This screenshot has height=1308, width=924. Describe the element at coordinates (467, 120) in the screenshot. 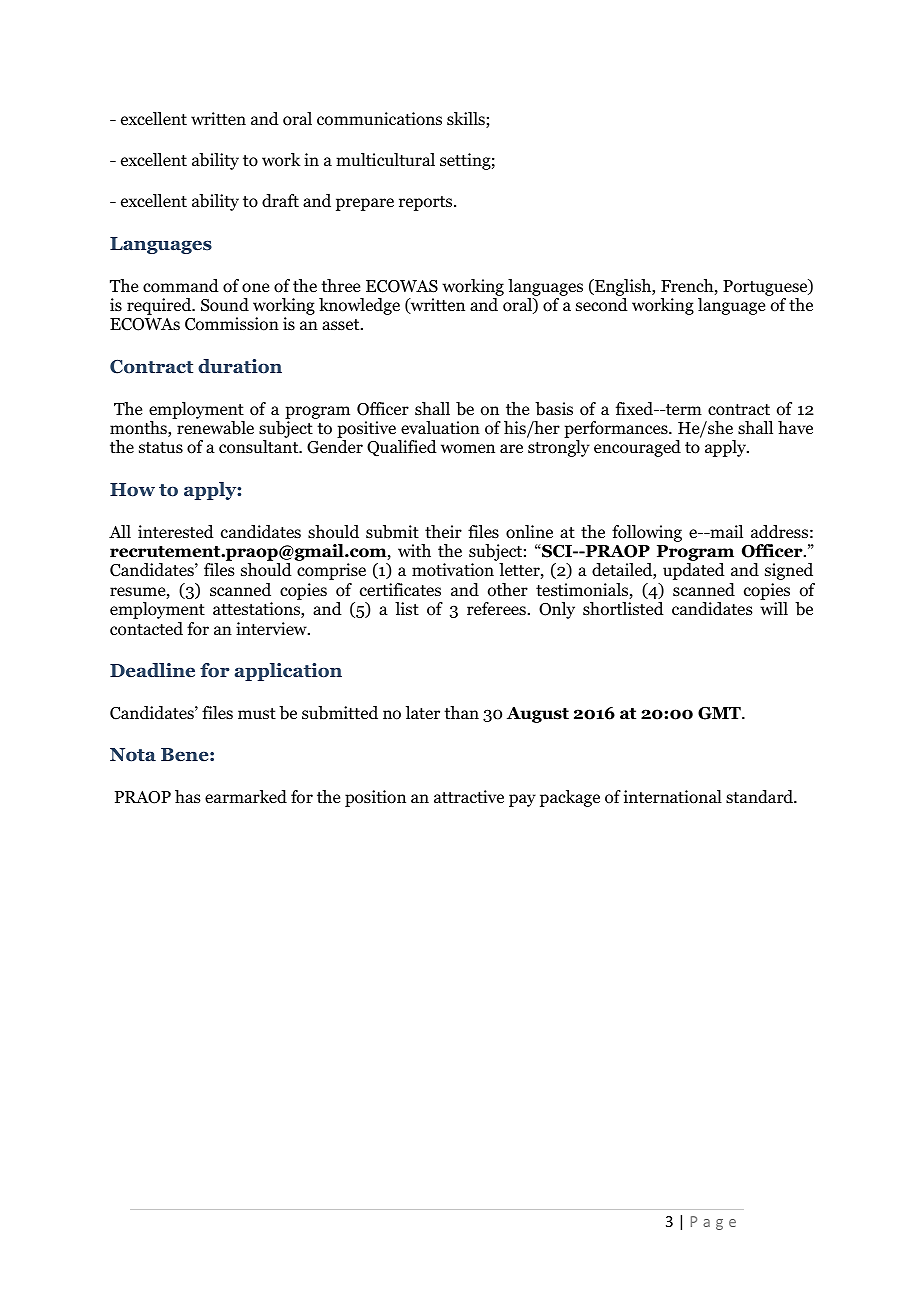

I see `skills` at that location.
